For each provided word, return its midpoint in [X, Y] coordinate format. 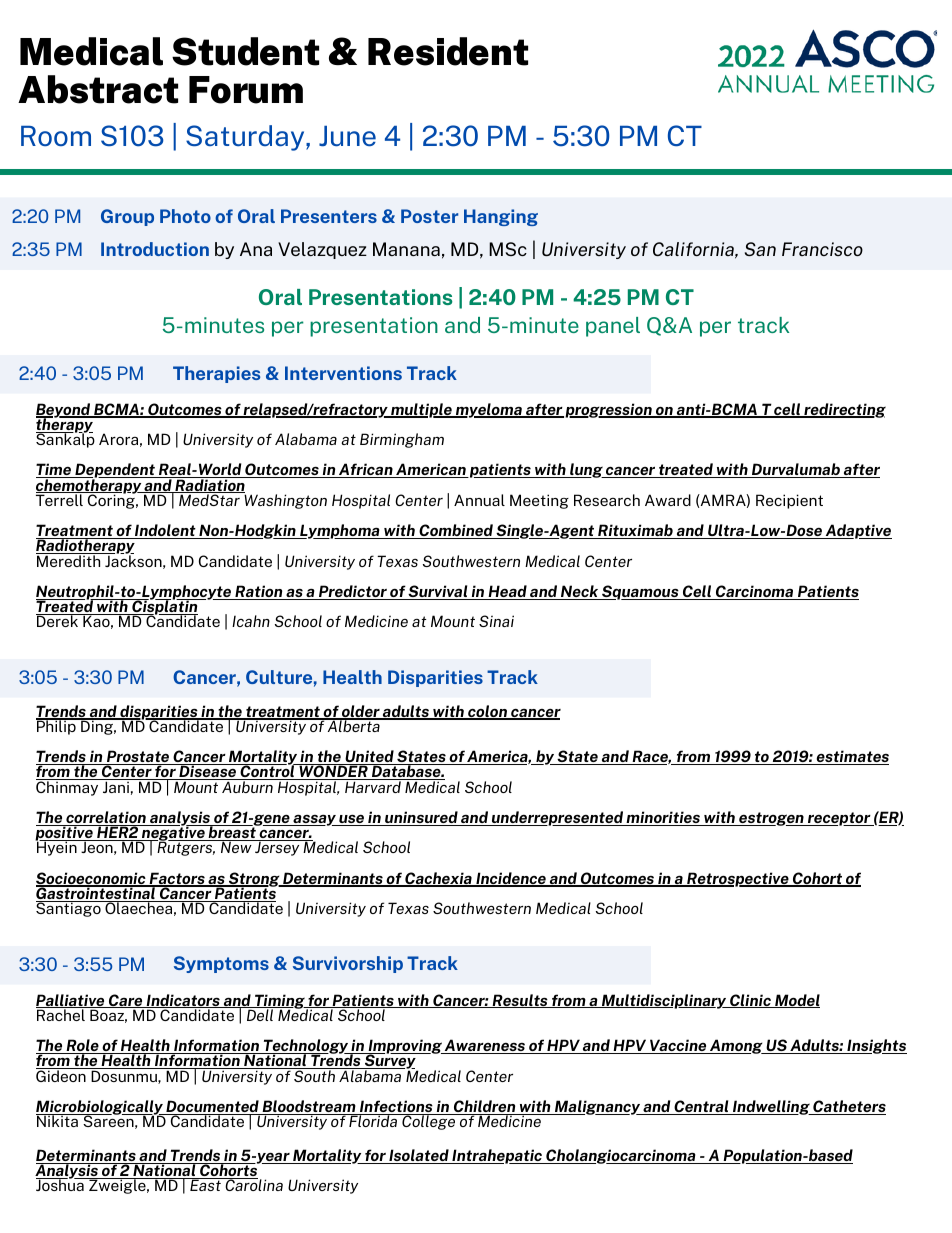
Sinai [496, 621]
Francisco [822, 249]
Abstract [98, 89]
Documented [212, 1107]
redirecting [844, 410]
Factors [177, 879]
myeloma [489, 410]
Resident [448, 51]
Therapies [216, 374]
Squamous [640, 592]
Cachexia [438, 879]
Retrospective [738, 879]
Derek [58, 620]
